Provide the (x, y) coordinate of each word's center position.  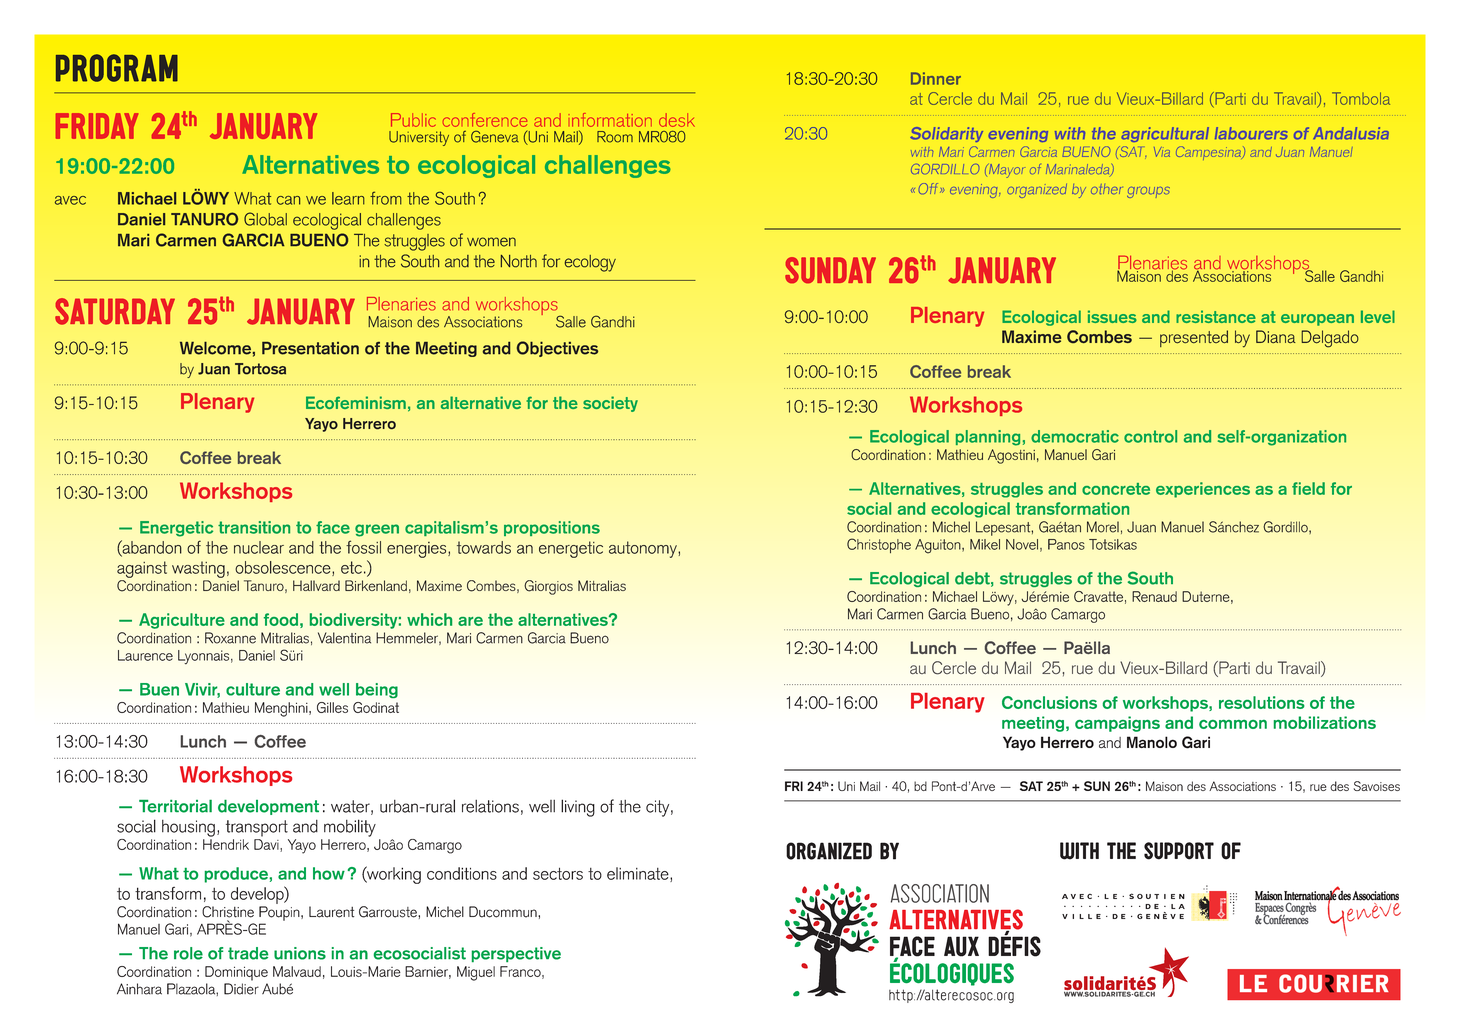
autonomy (644, 549)
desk (677, 120)
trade (248, 953)
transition (254, 527)
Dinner (936, 78)
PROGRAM (117, 68)
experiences (1203, 490)
